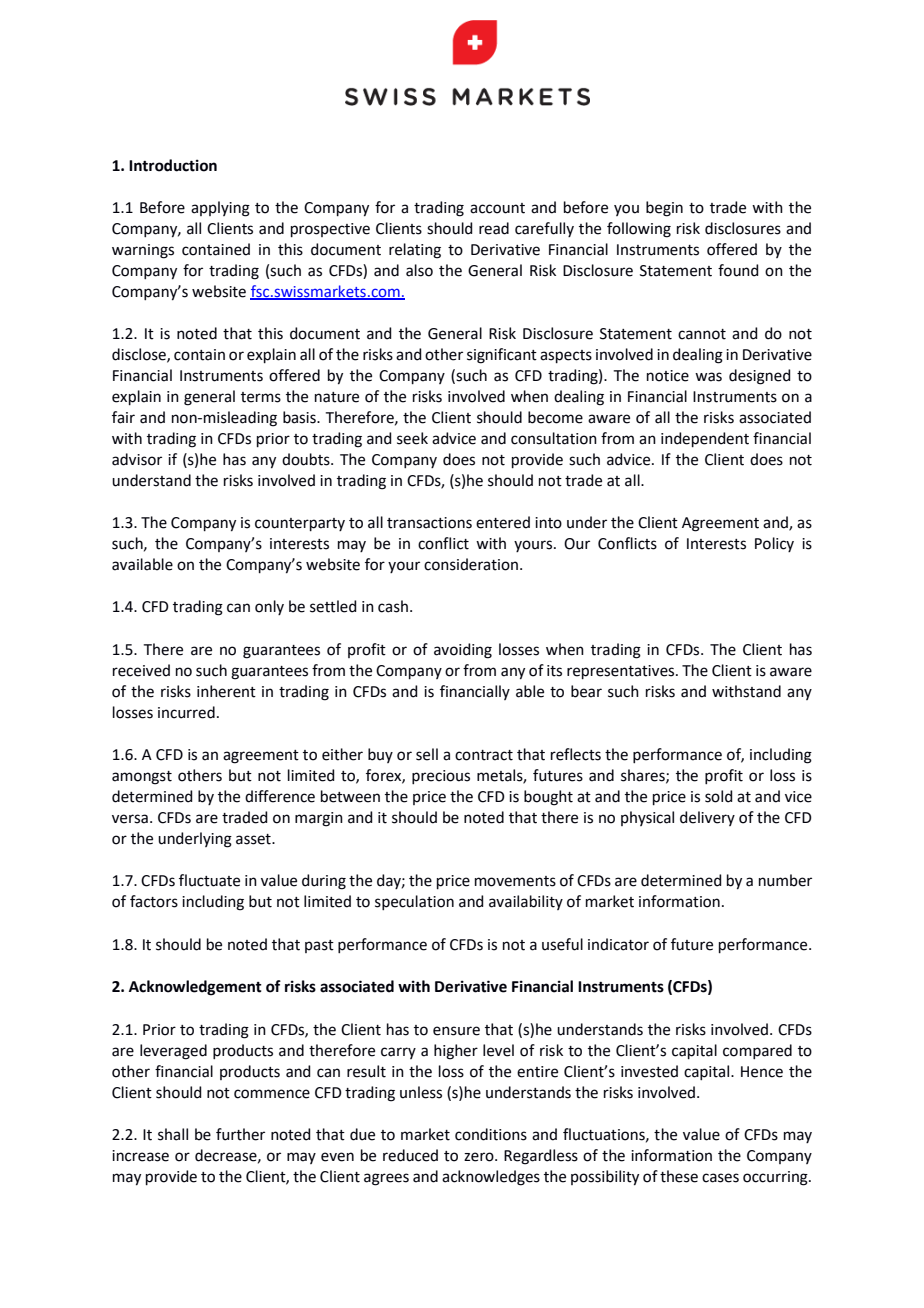 This document has width=924, height=1308. Describe the element at coordinates (785, 880) in the document. I see `number` at that location.
